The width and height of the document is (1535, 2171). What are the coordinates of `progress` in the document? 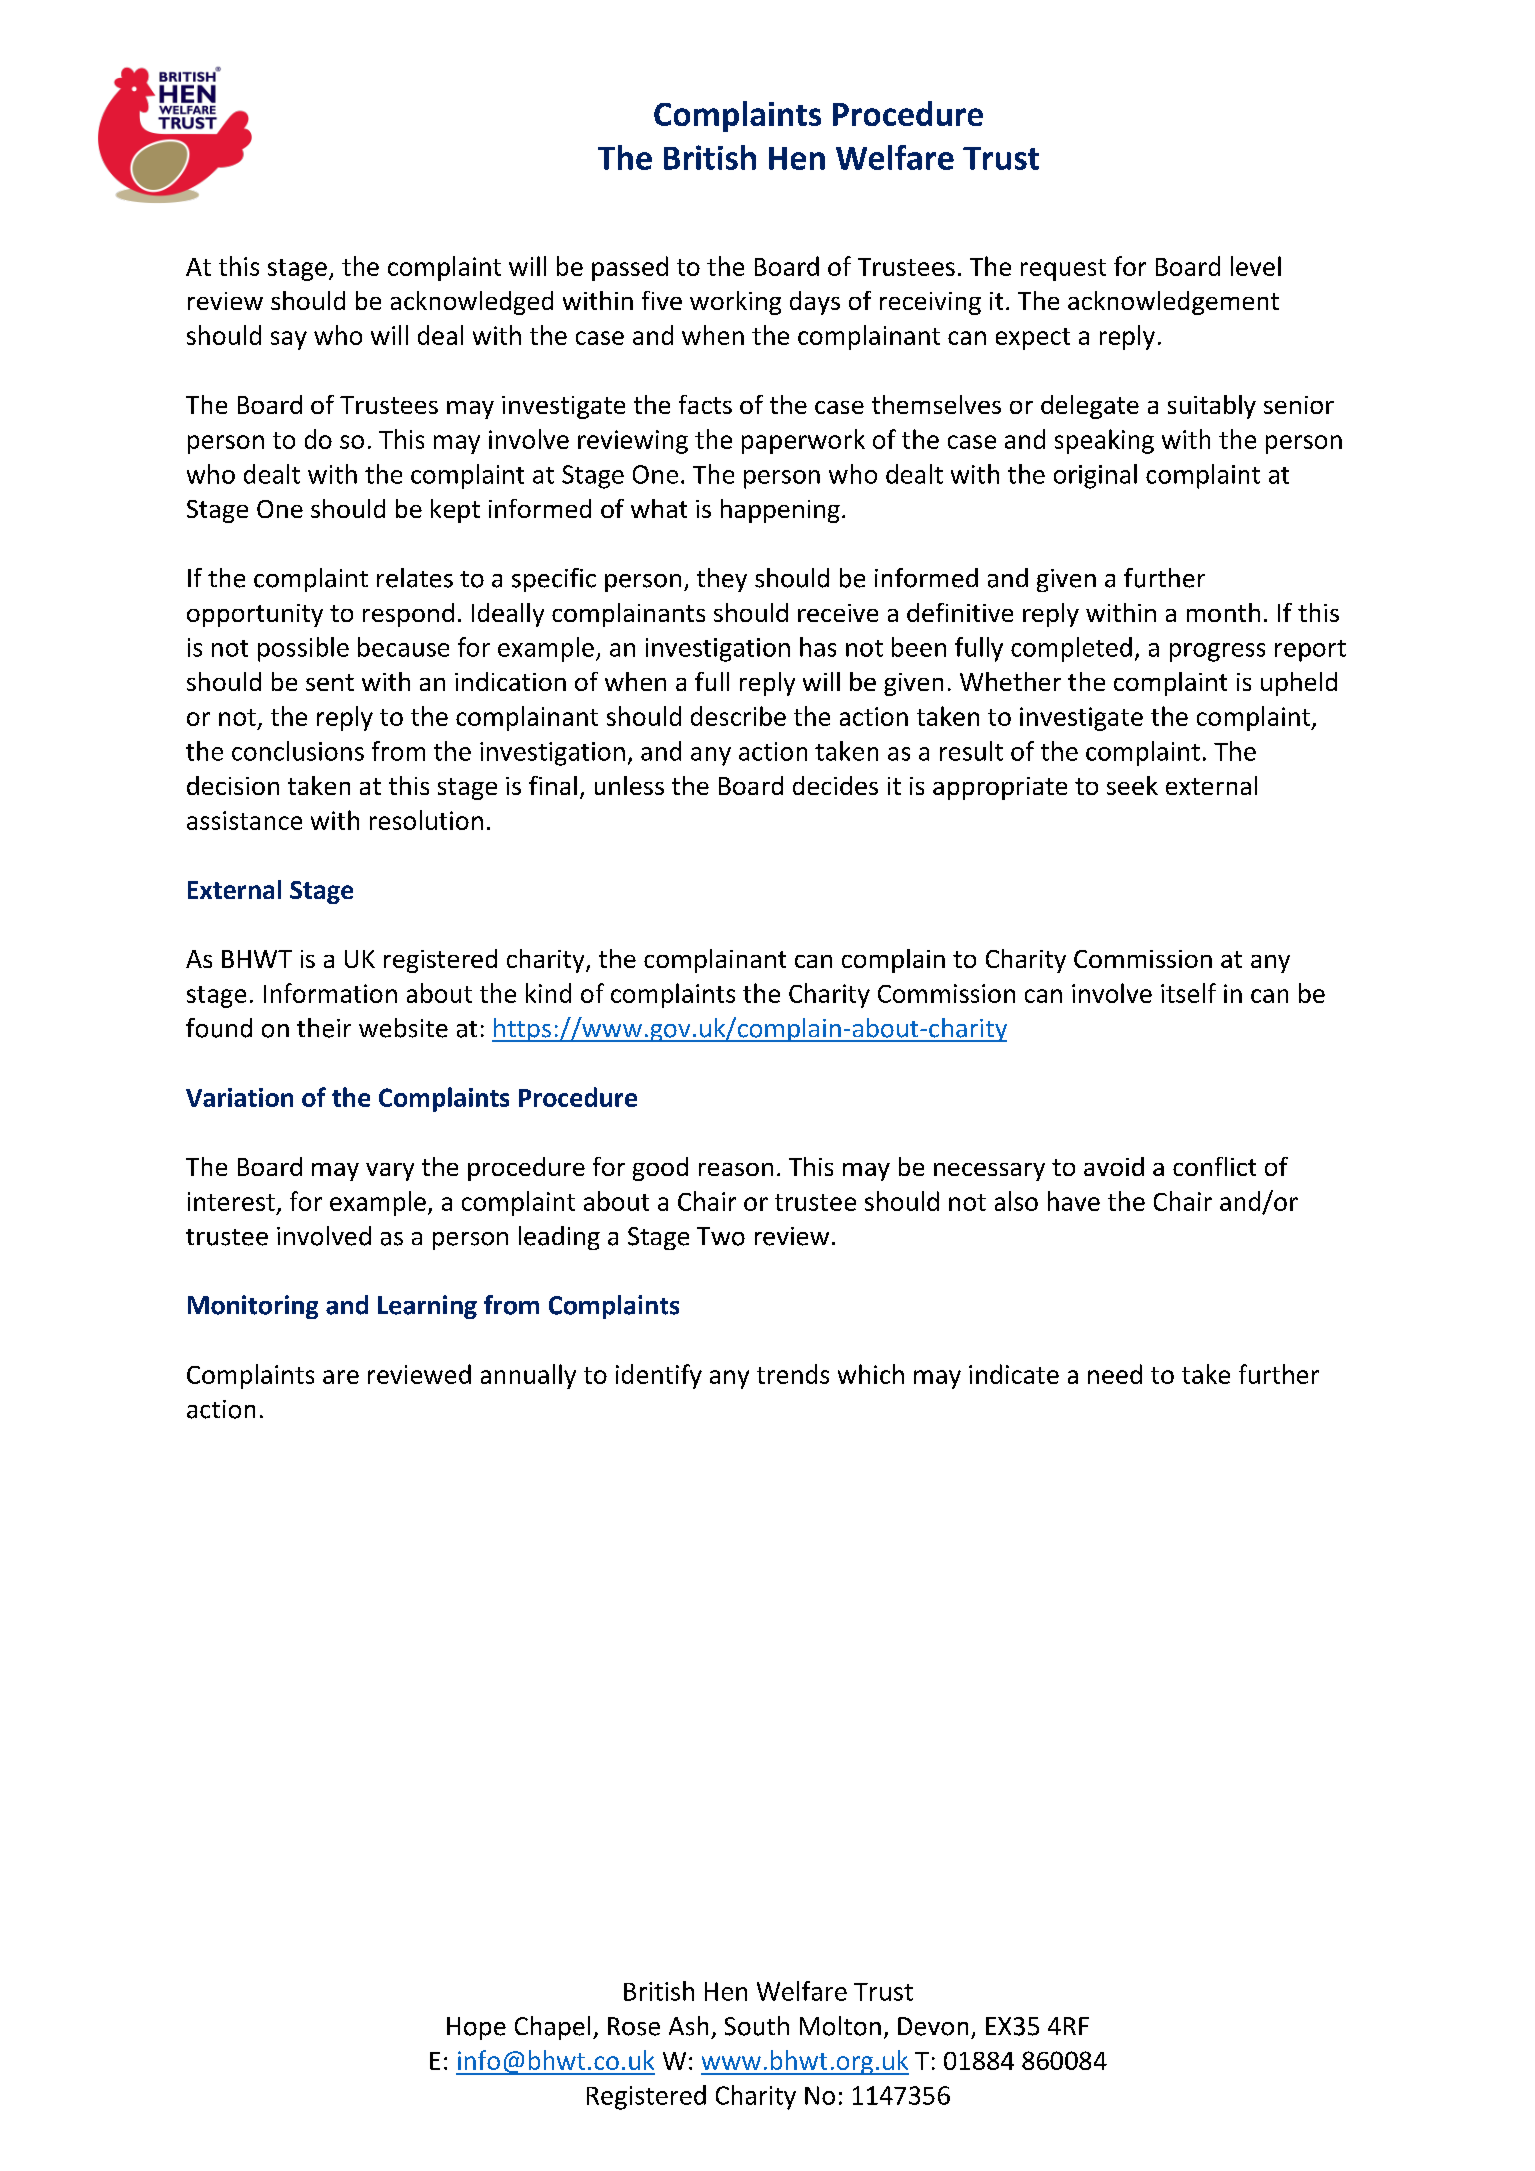 It's located at (1217, 652).
